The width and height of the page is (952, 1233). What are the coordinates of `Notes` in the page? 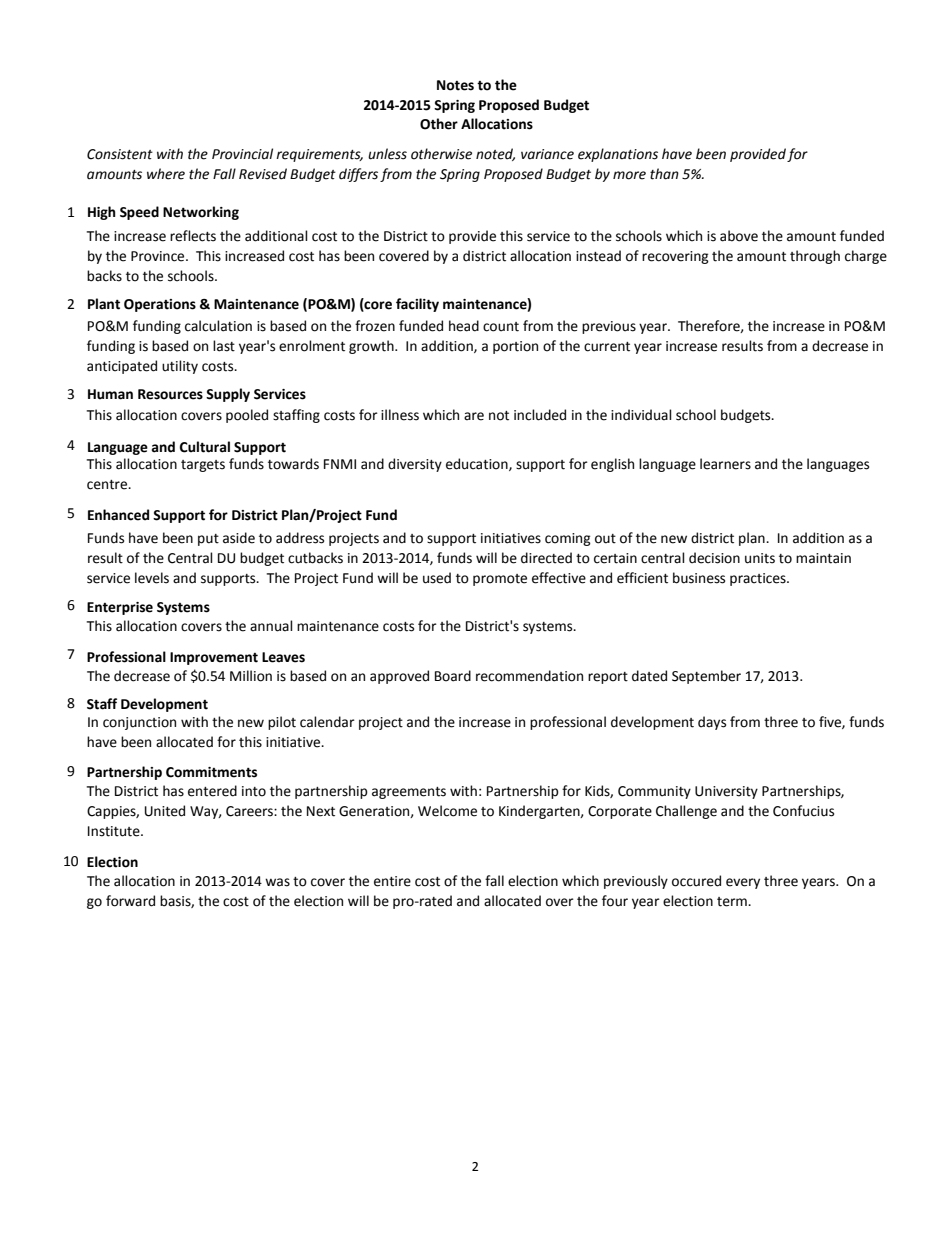 It's located at (455, 85).
